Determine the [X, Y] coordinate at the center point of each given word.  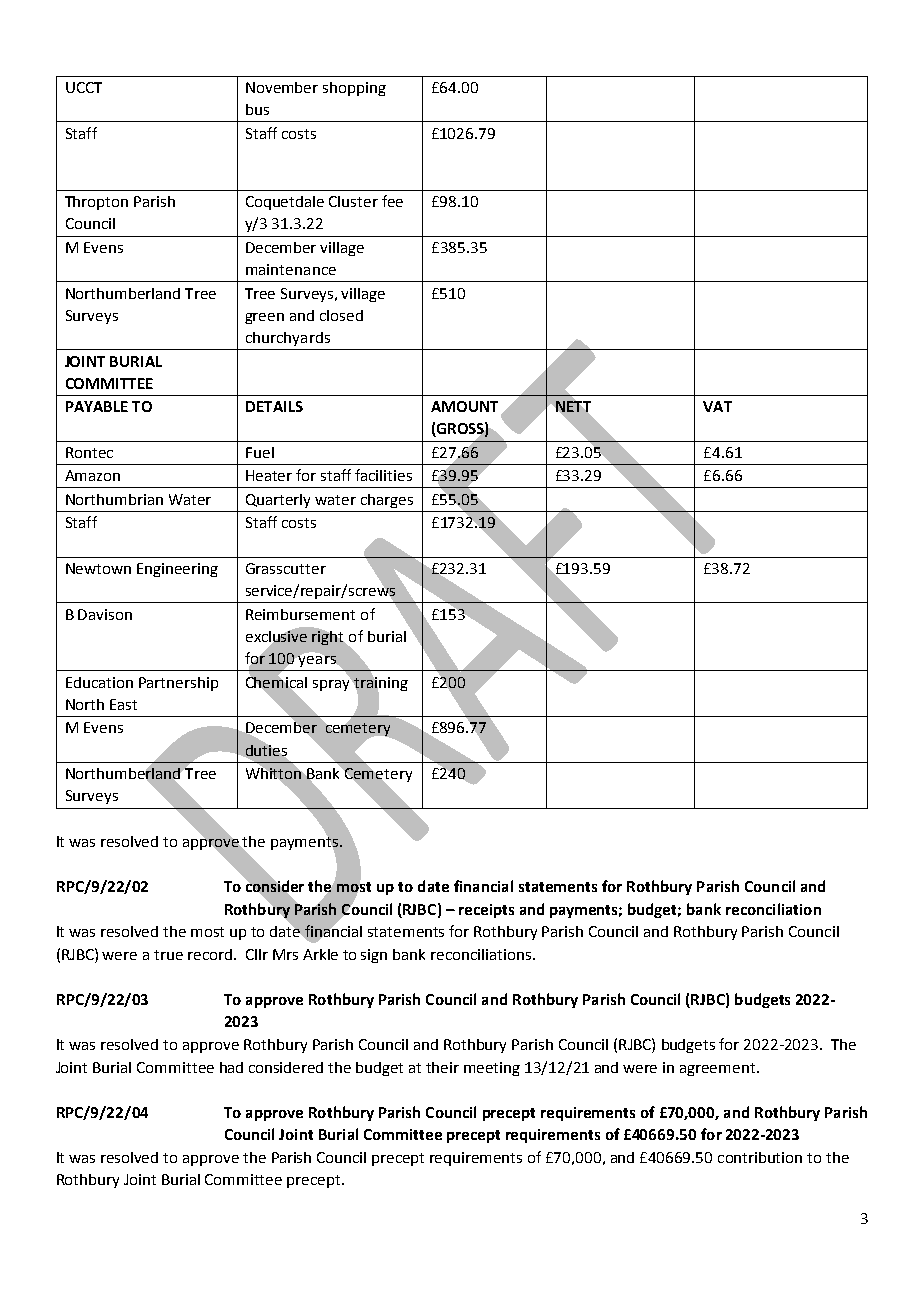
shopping [354, 89]
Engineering [177, 570]
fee [392, 201]
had [231, 1067]
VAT [717, 406]
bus [257, 109]
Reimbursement [300, 614]
